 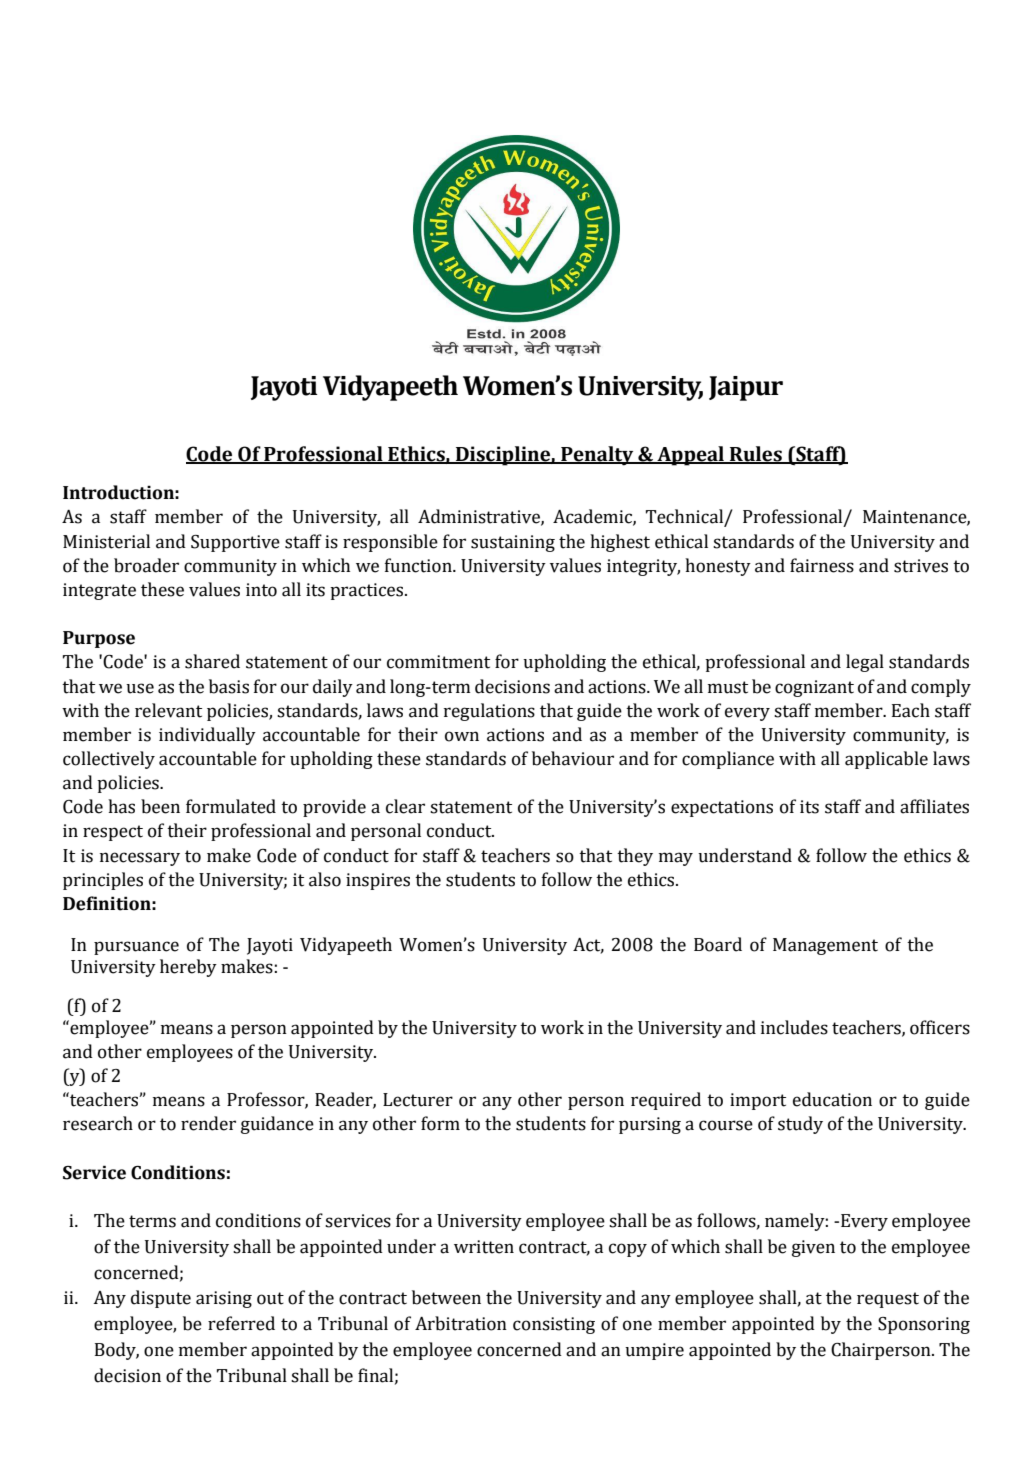 What do you see at coordinates (756, 454) in the document?
I see `Rules` at bounding box center [756, 454].
